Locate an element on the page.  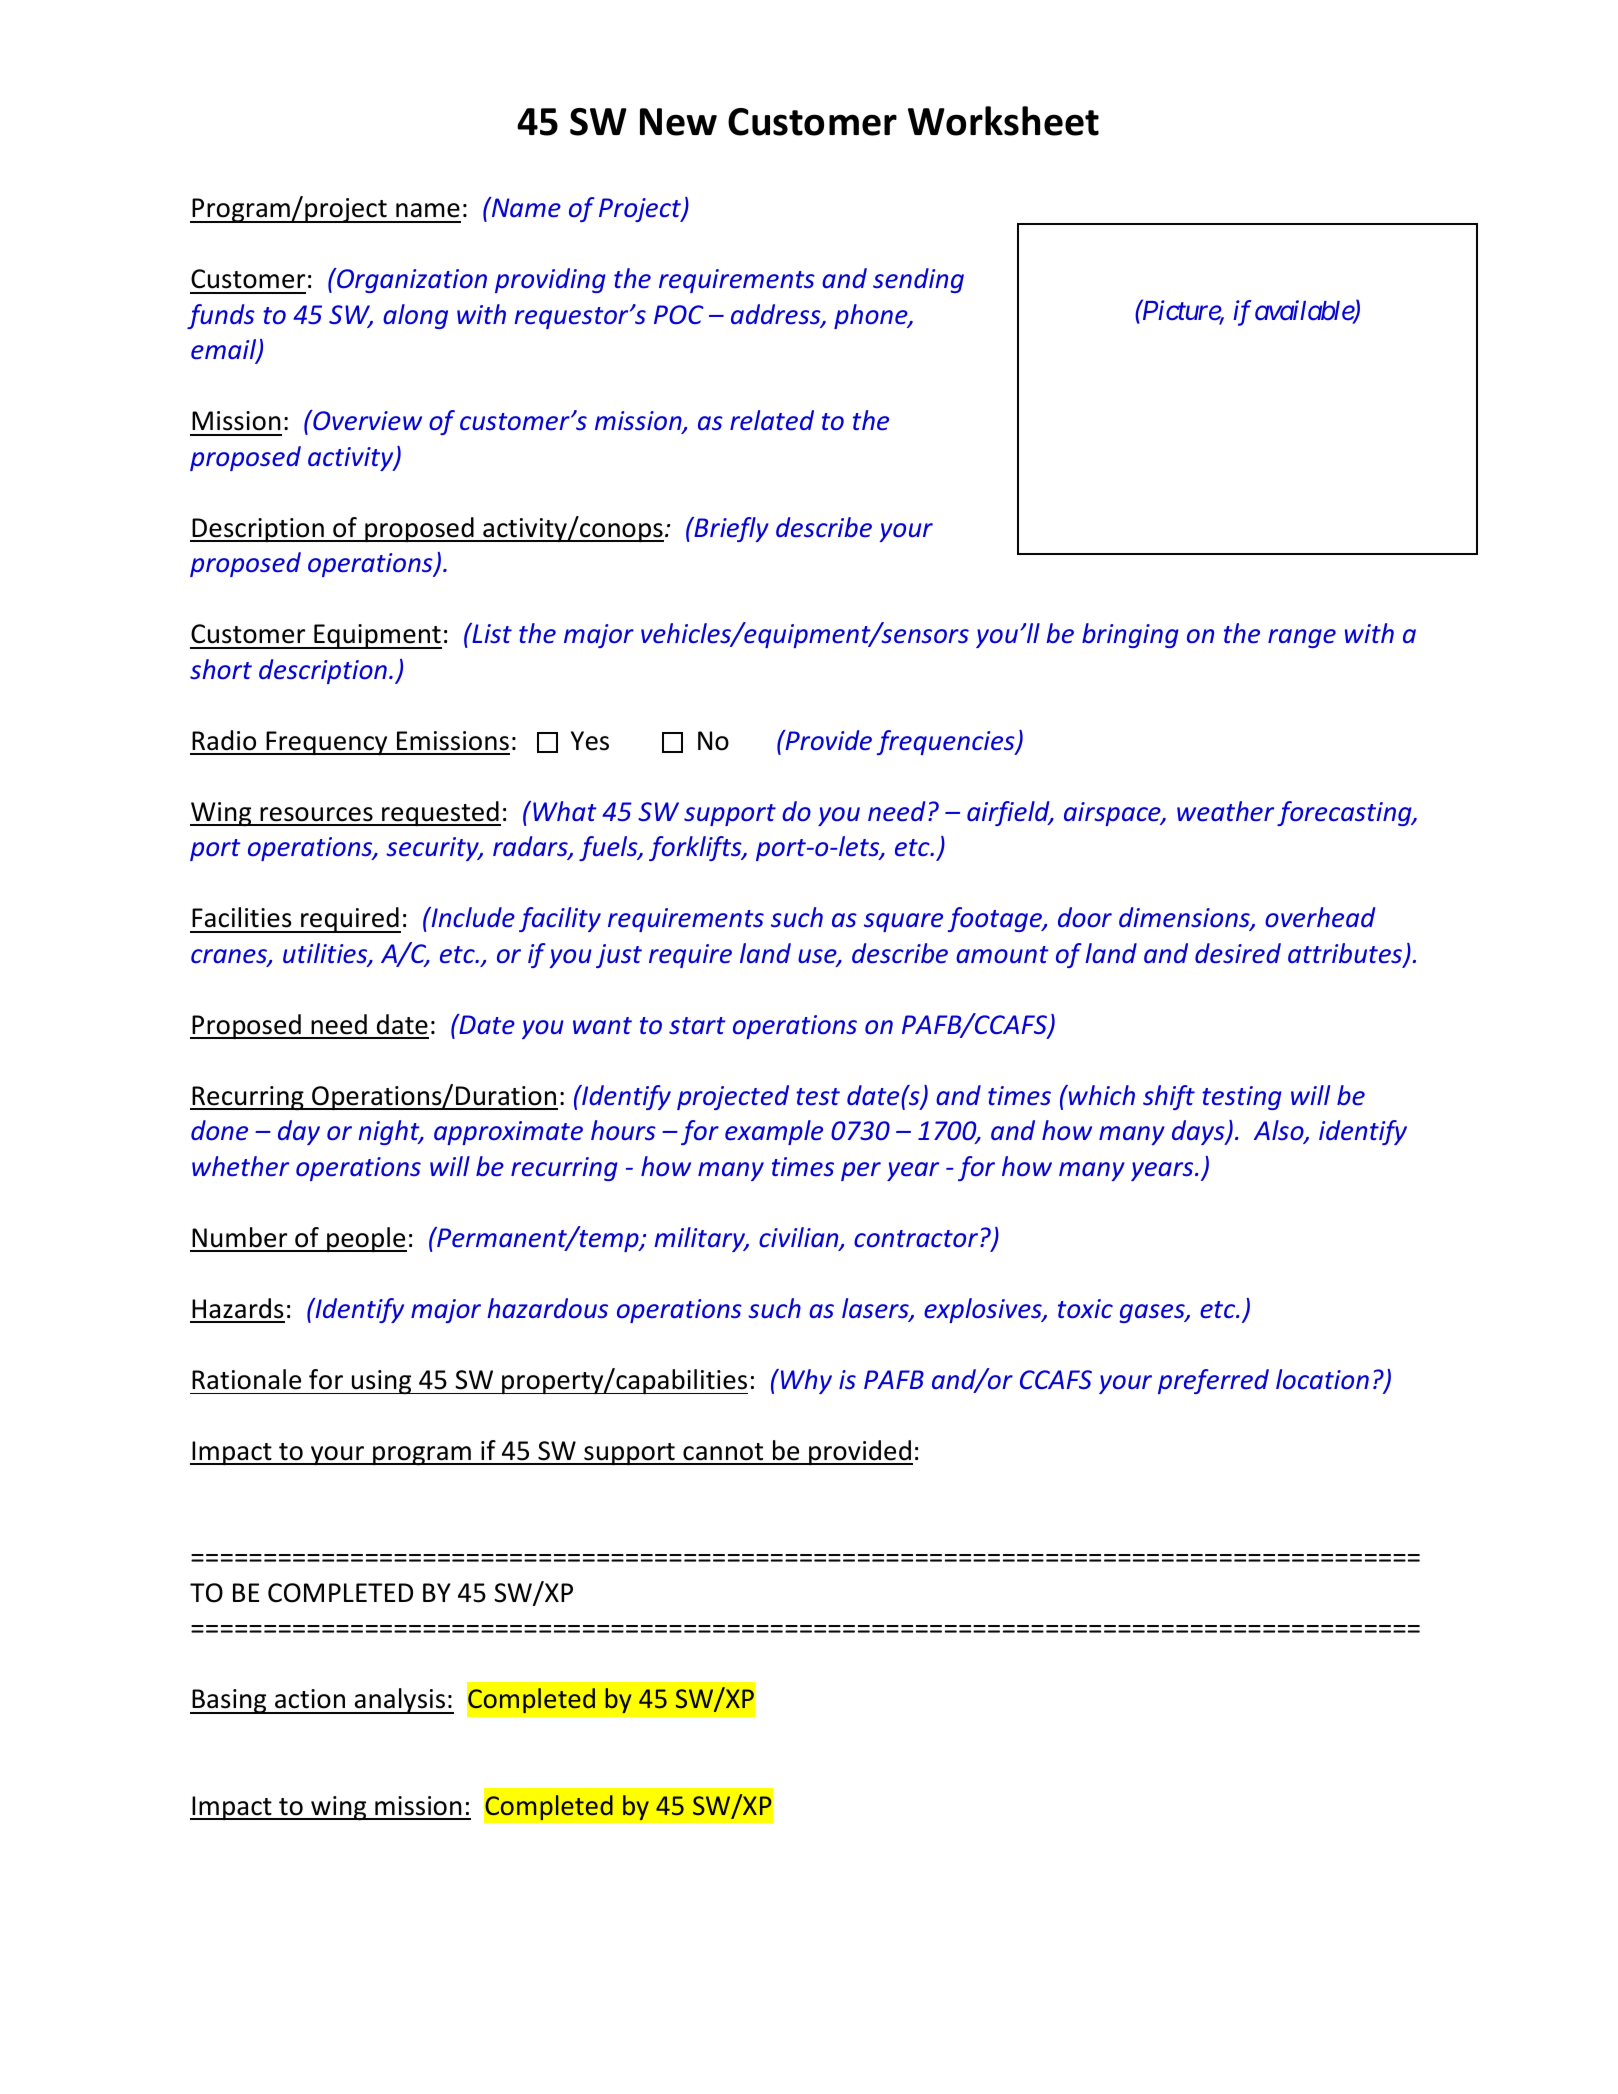
Organization is located at coordinates (411, 280).
